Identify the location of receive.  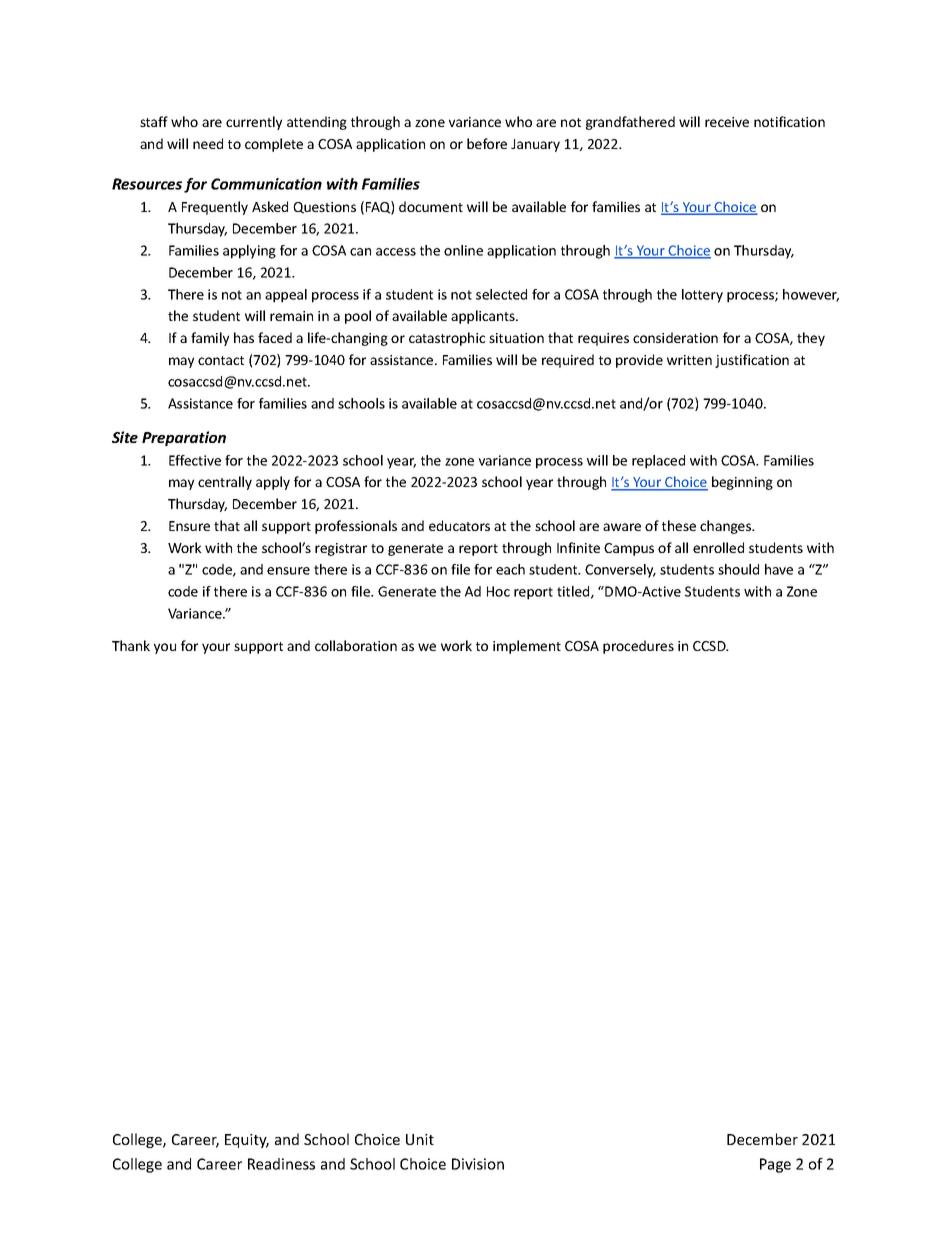
(727, 122).
